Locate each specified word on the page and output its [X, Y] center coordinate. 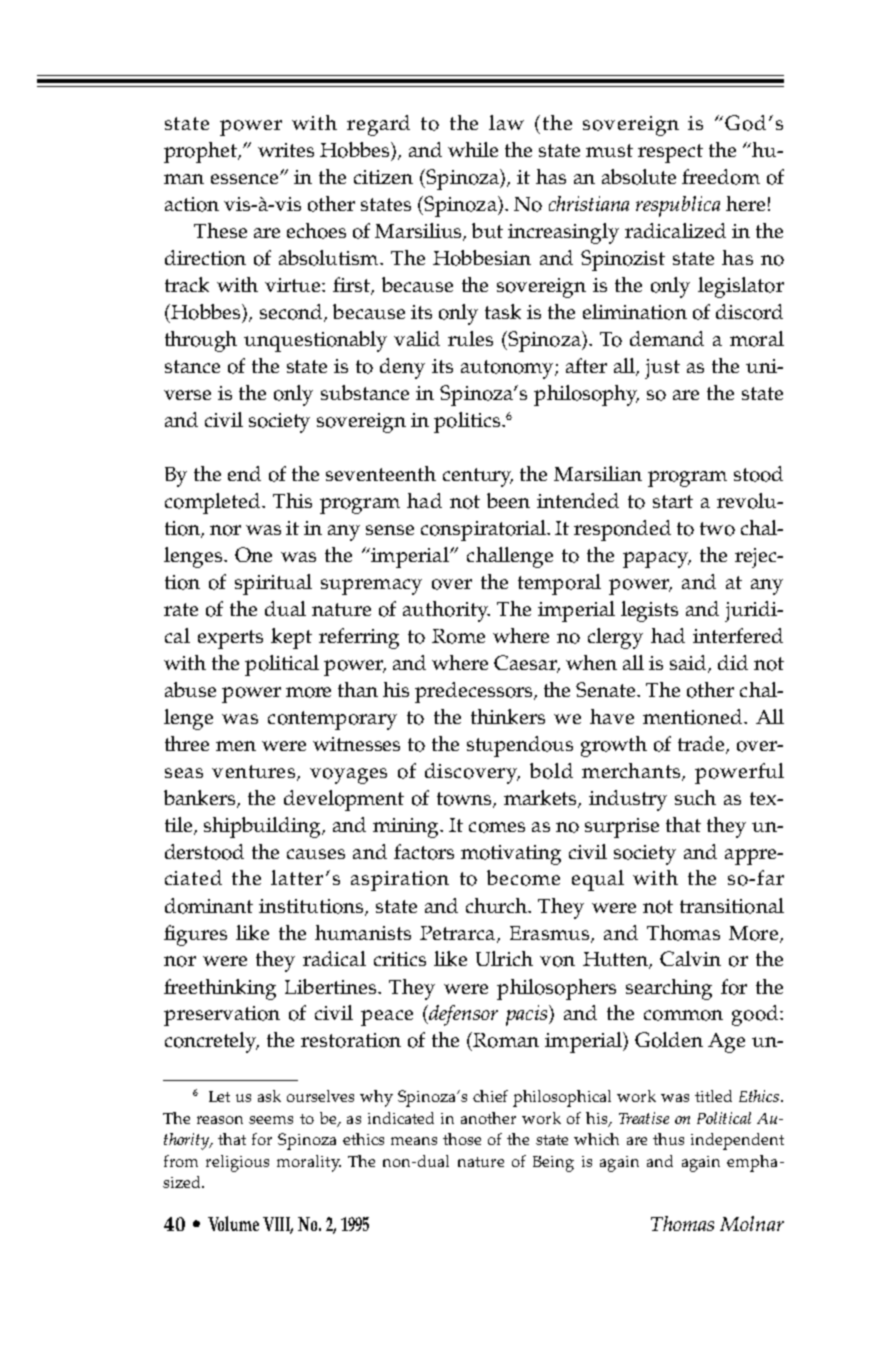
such [695, 797]
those [462, 1139]
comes [497, 827]
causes [316, 854]
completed [214, 503]
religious [237, 1163]
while [473, 149]
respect [670, 153]
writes [286, 150]
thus [668, 1139]
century [478, 477]
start [673, 501]
